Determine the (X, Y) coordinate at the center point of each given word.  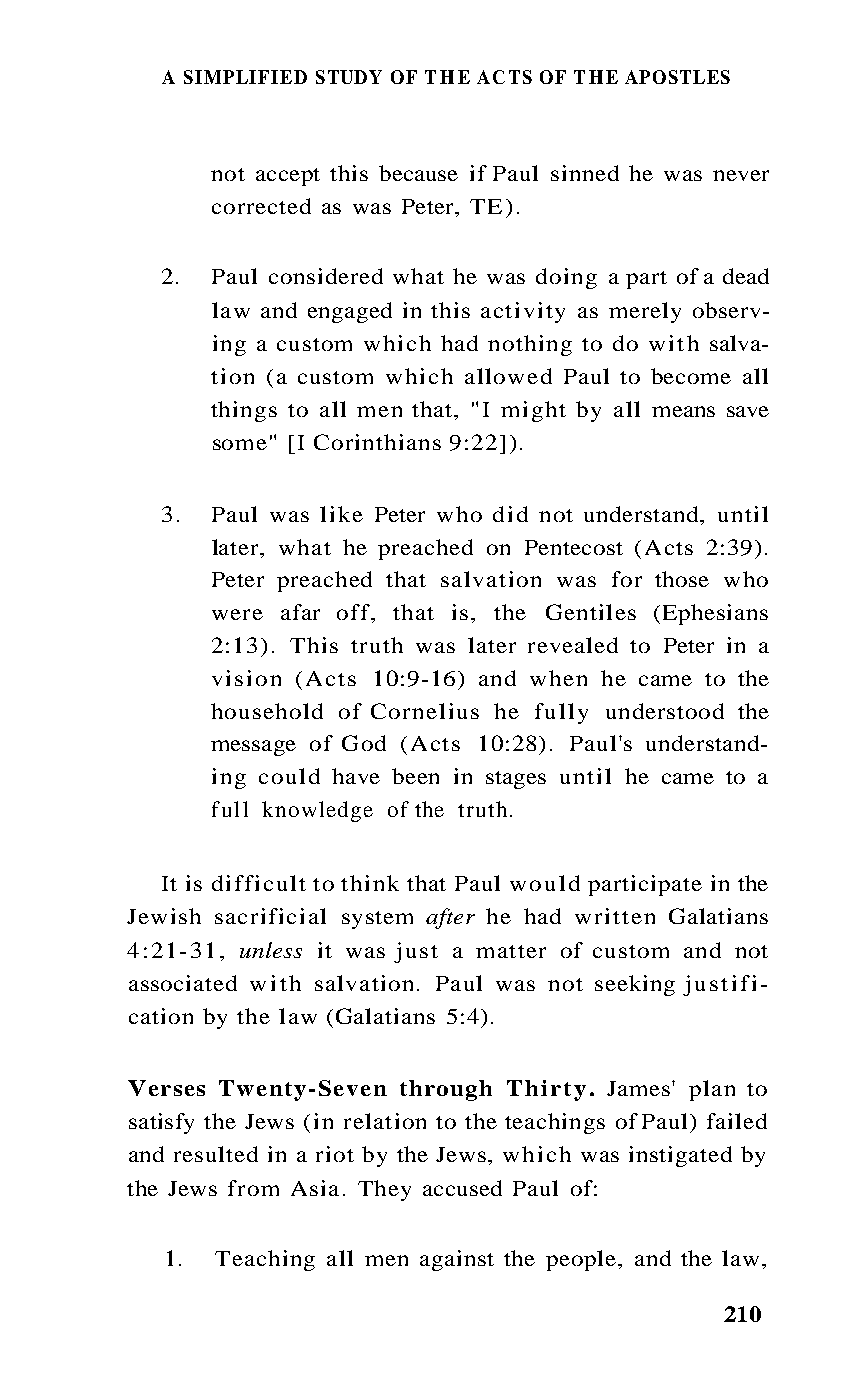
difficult (259, 883)
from (253, 1188)
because (418, 173)
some (240, 444)
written (615, 916)
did (510, 514)
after (450, 918)
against (457, 1260)
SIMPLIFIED (245, 77)
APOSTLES (677, 77)
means (683, 411)
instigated (680, 1156)
